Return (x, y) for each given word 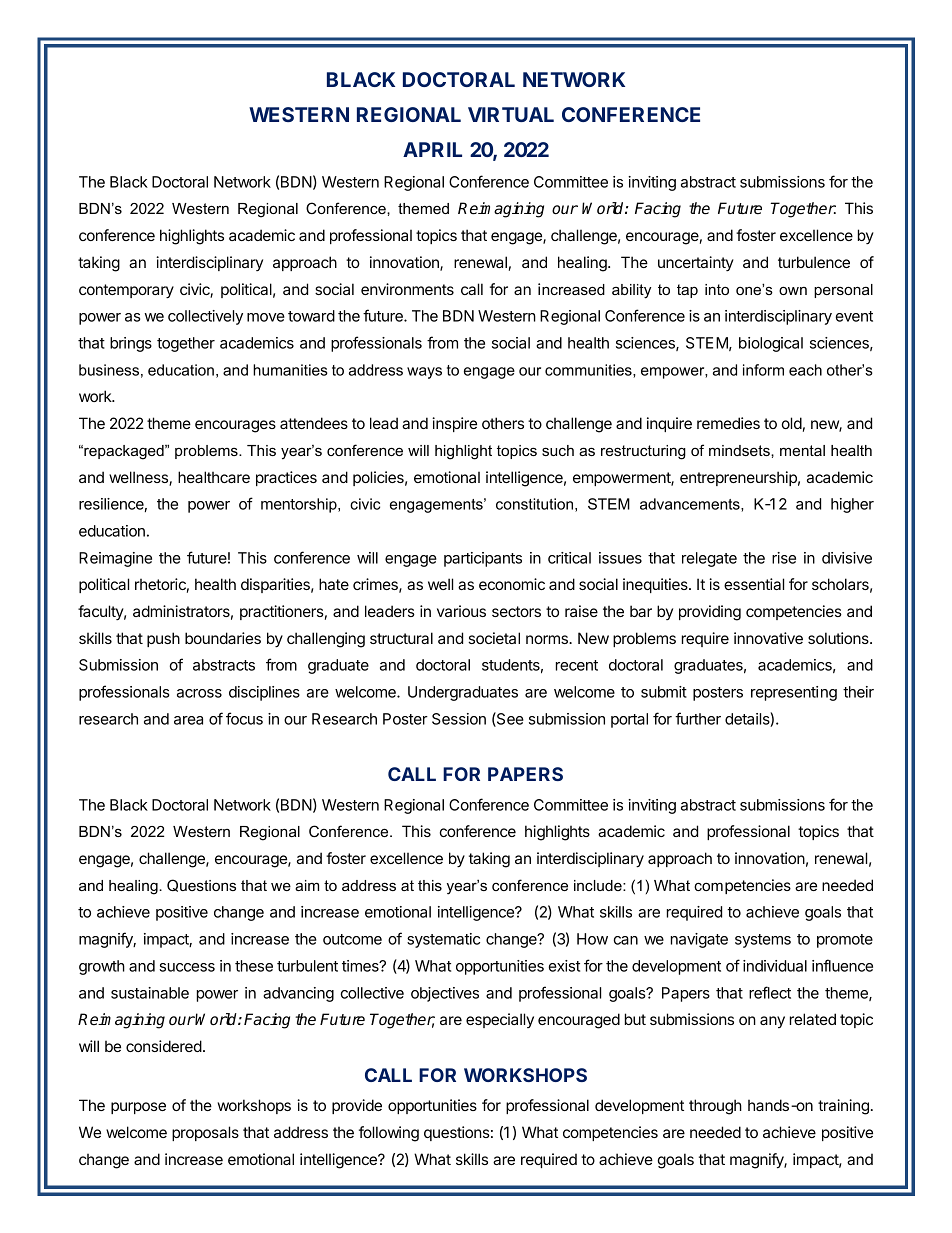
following (389, 1134)
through (715, 1107)
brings (131, 344)
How (592, 939)
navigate (699, 940)
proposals (205, 1133)
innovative (768, 638)
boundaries (223, 638)
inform (763, 370)
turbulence (814, 262)
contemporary (126, 291)
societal (494, 638)
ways (424, 373)
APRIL (432, 149)
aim (307, 885)
